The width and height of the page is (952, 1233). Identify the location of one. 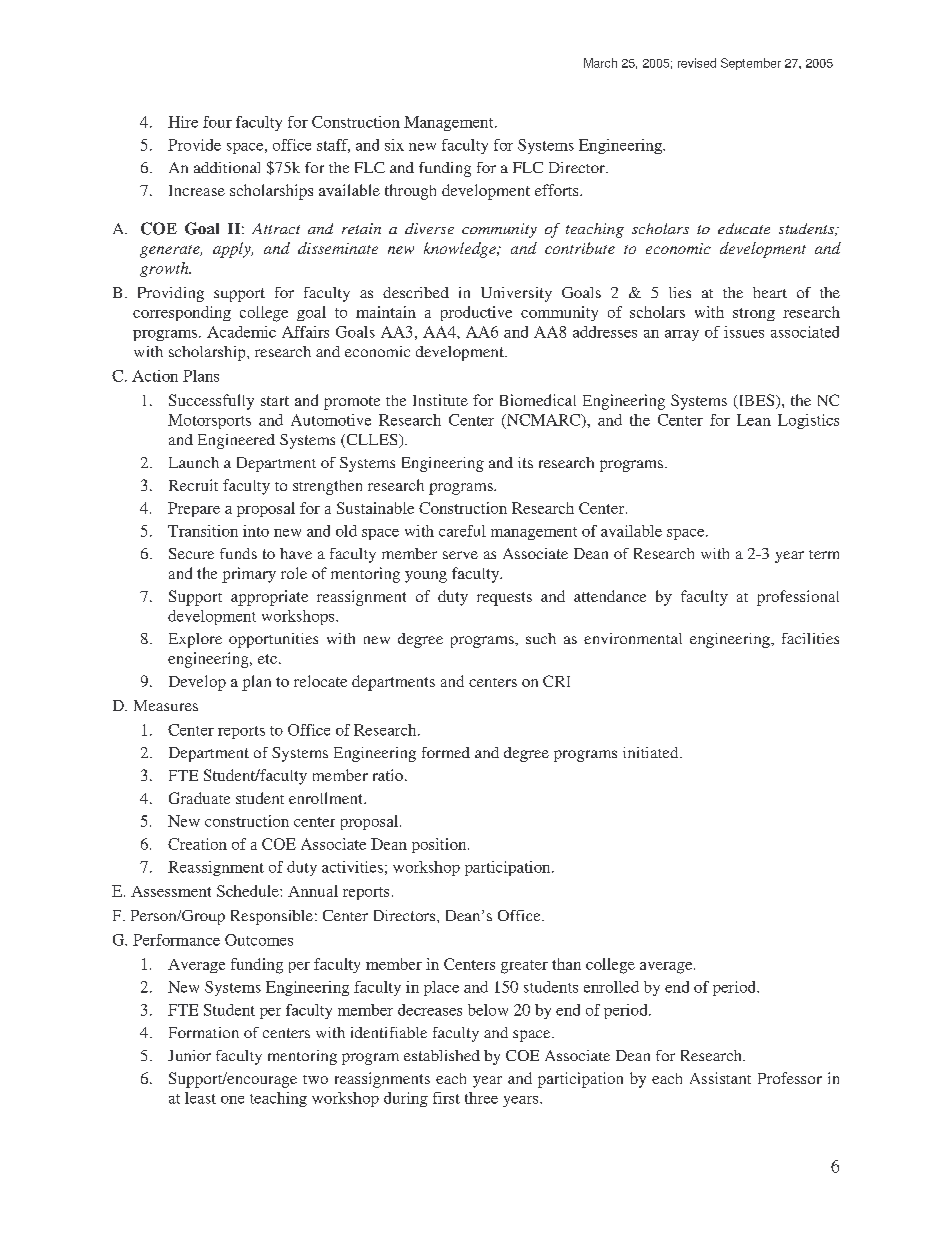
(232, 1100).
